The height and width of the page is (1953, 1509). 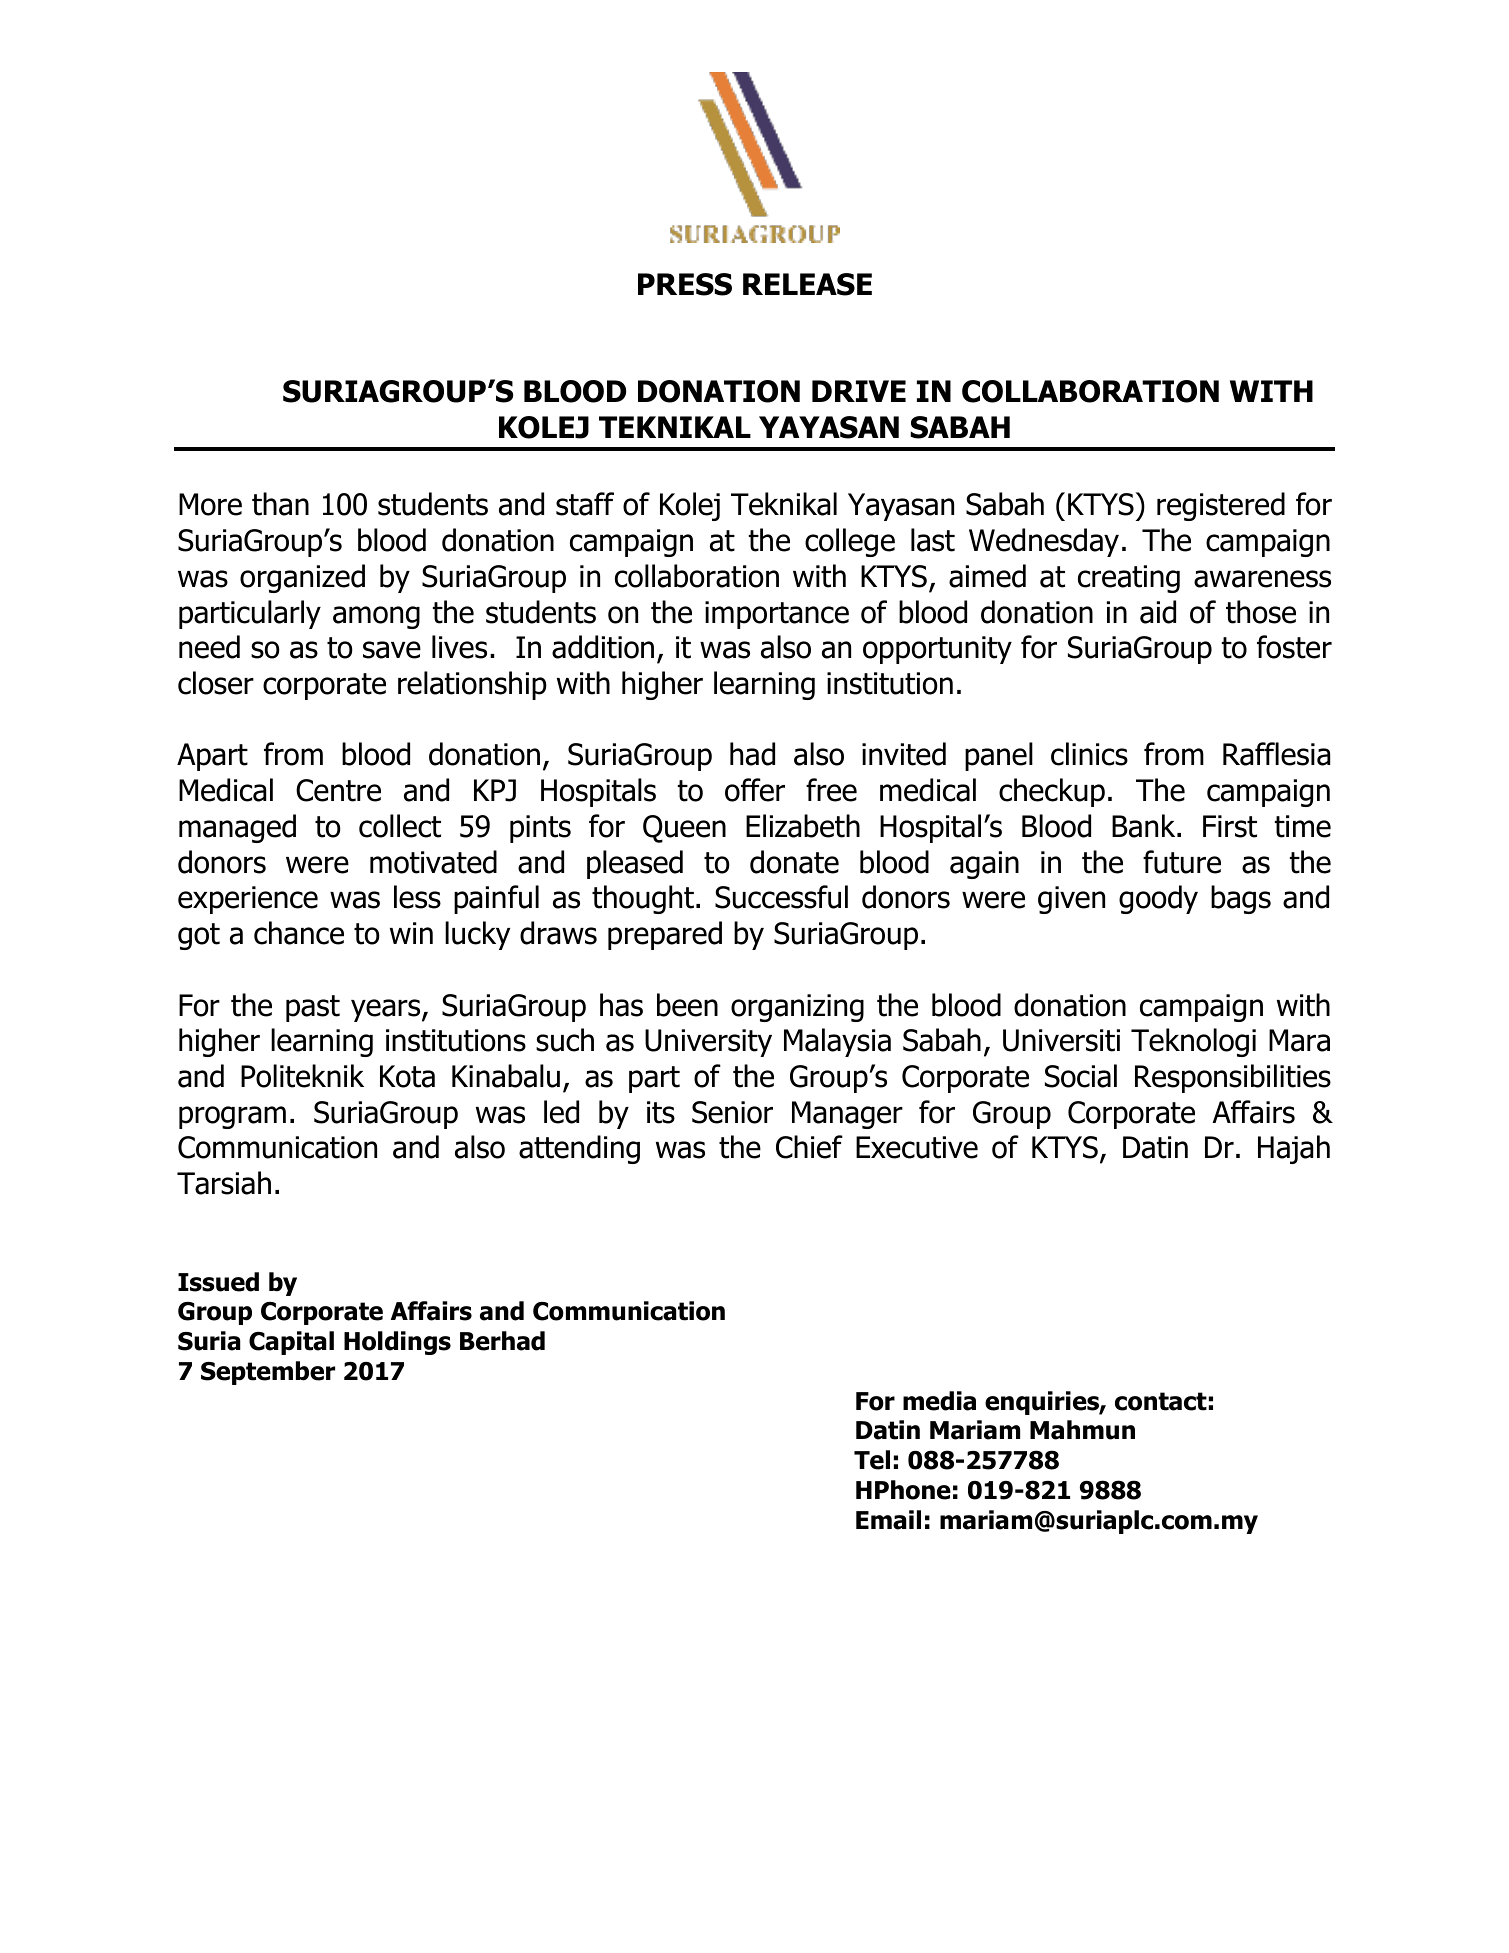 What do you see at coordinates (299, 933) in the page?
I see `chance` at bounding box center [299, 933].
